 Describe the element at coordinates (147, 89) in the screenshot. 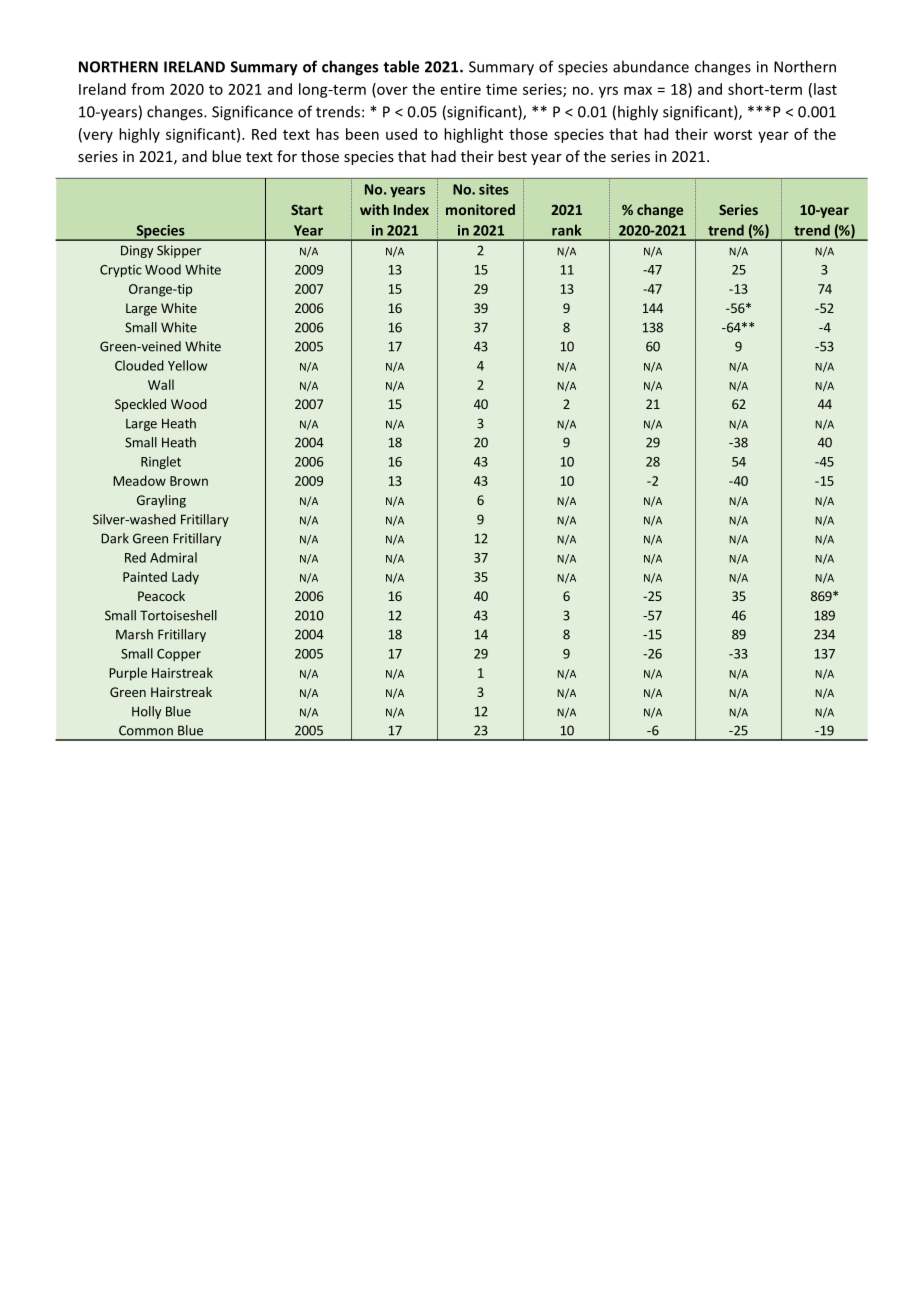

I see `from` at that location.
